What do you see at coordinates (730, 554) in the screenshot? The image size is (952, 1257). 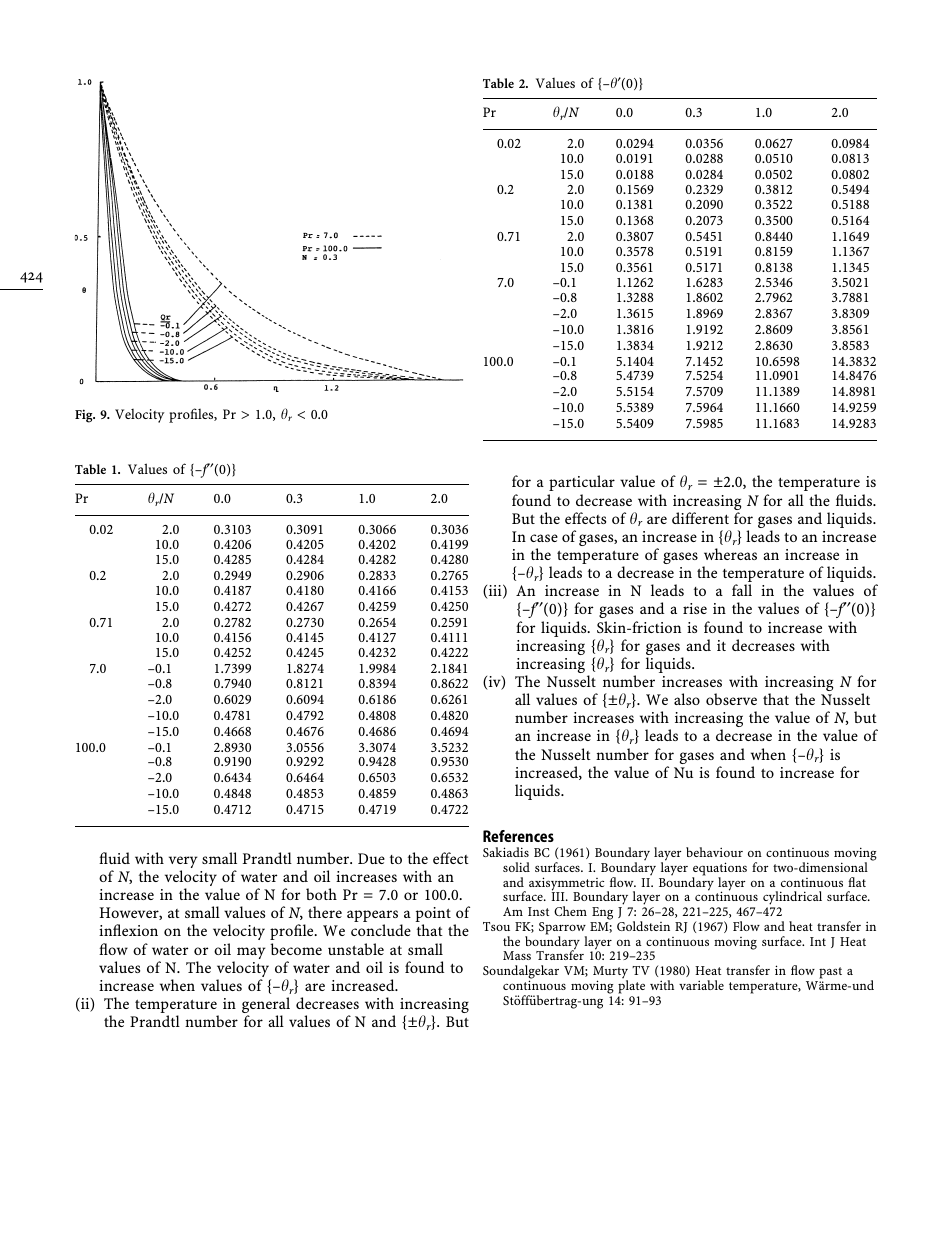 I see `whereas` at bounding box center [730, 554].
